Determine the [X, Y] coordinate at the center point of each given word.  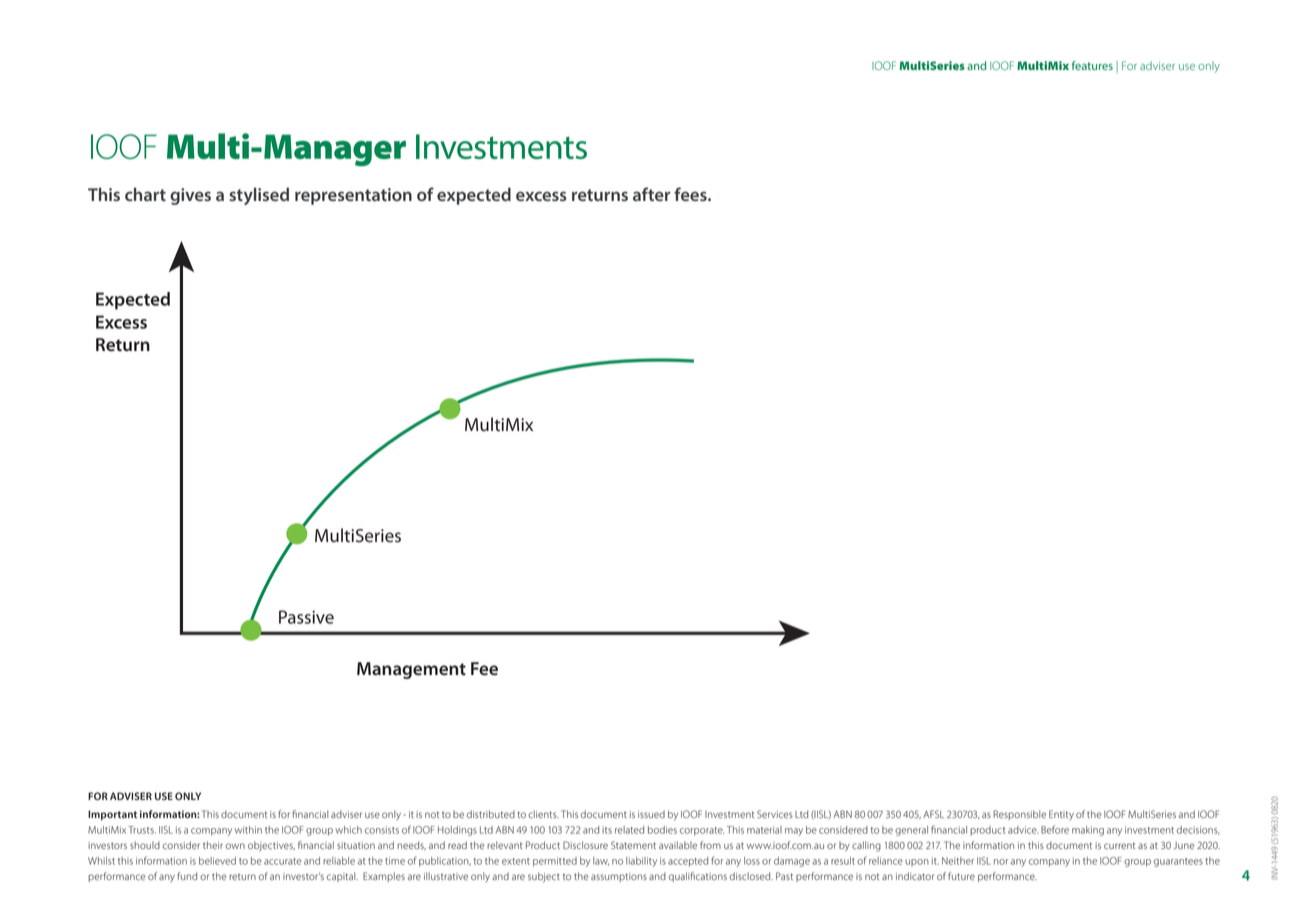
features [1092, 65]
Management [411, 670]
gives [190, 196]
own [235, 846]
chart [145, 194]
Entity [1061, 815]
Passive [306, 617]
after [651, 194]
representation [353, 196]
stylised [259, 196]
